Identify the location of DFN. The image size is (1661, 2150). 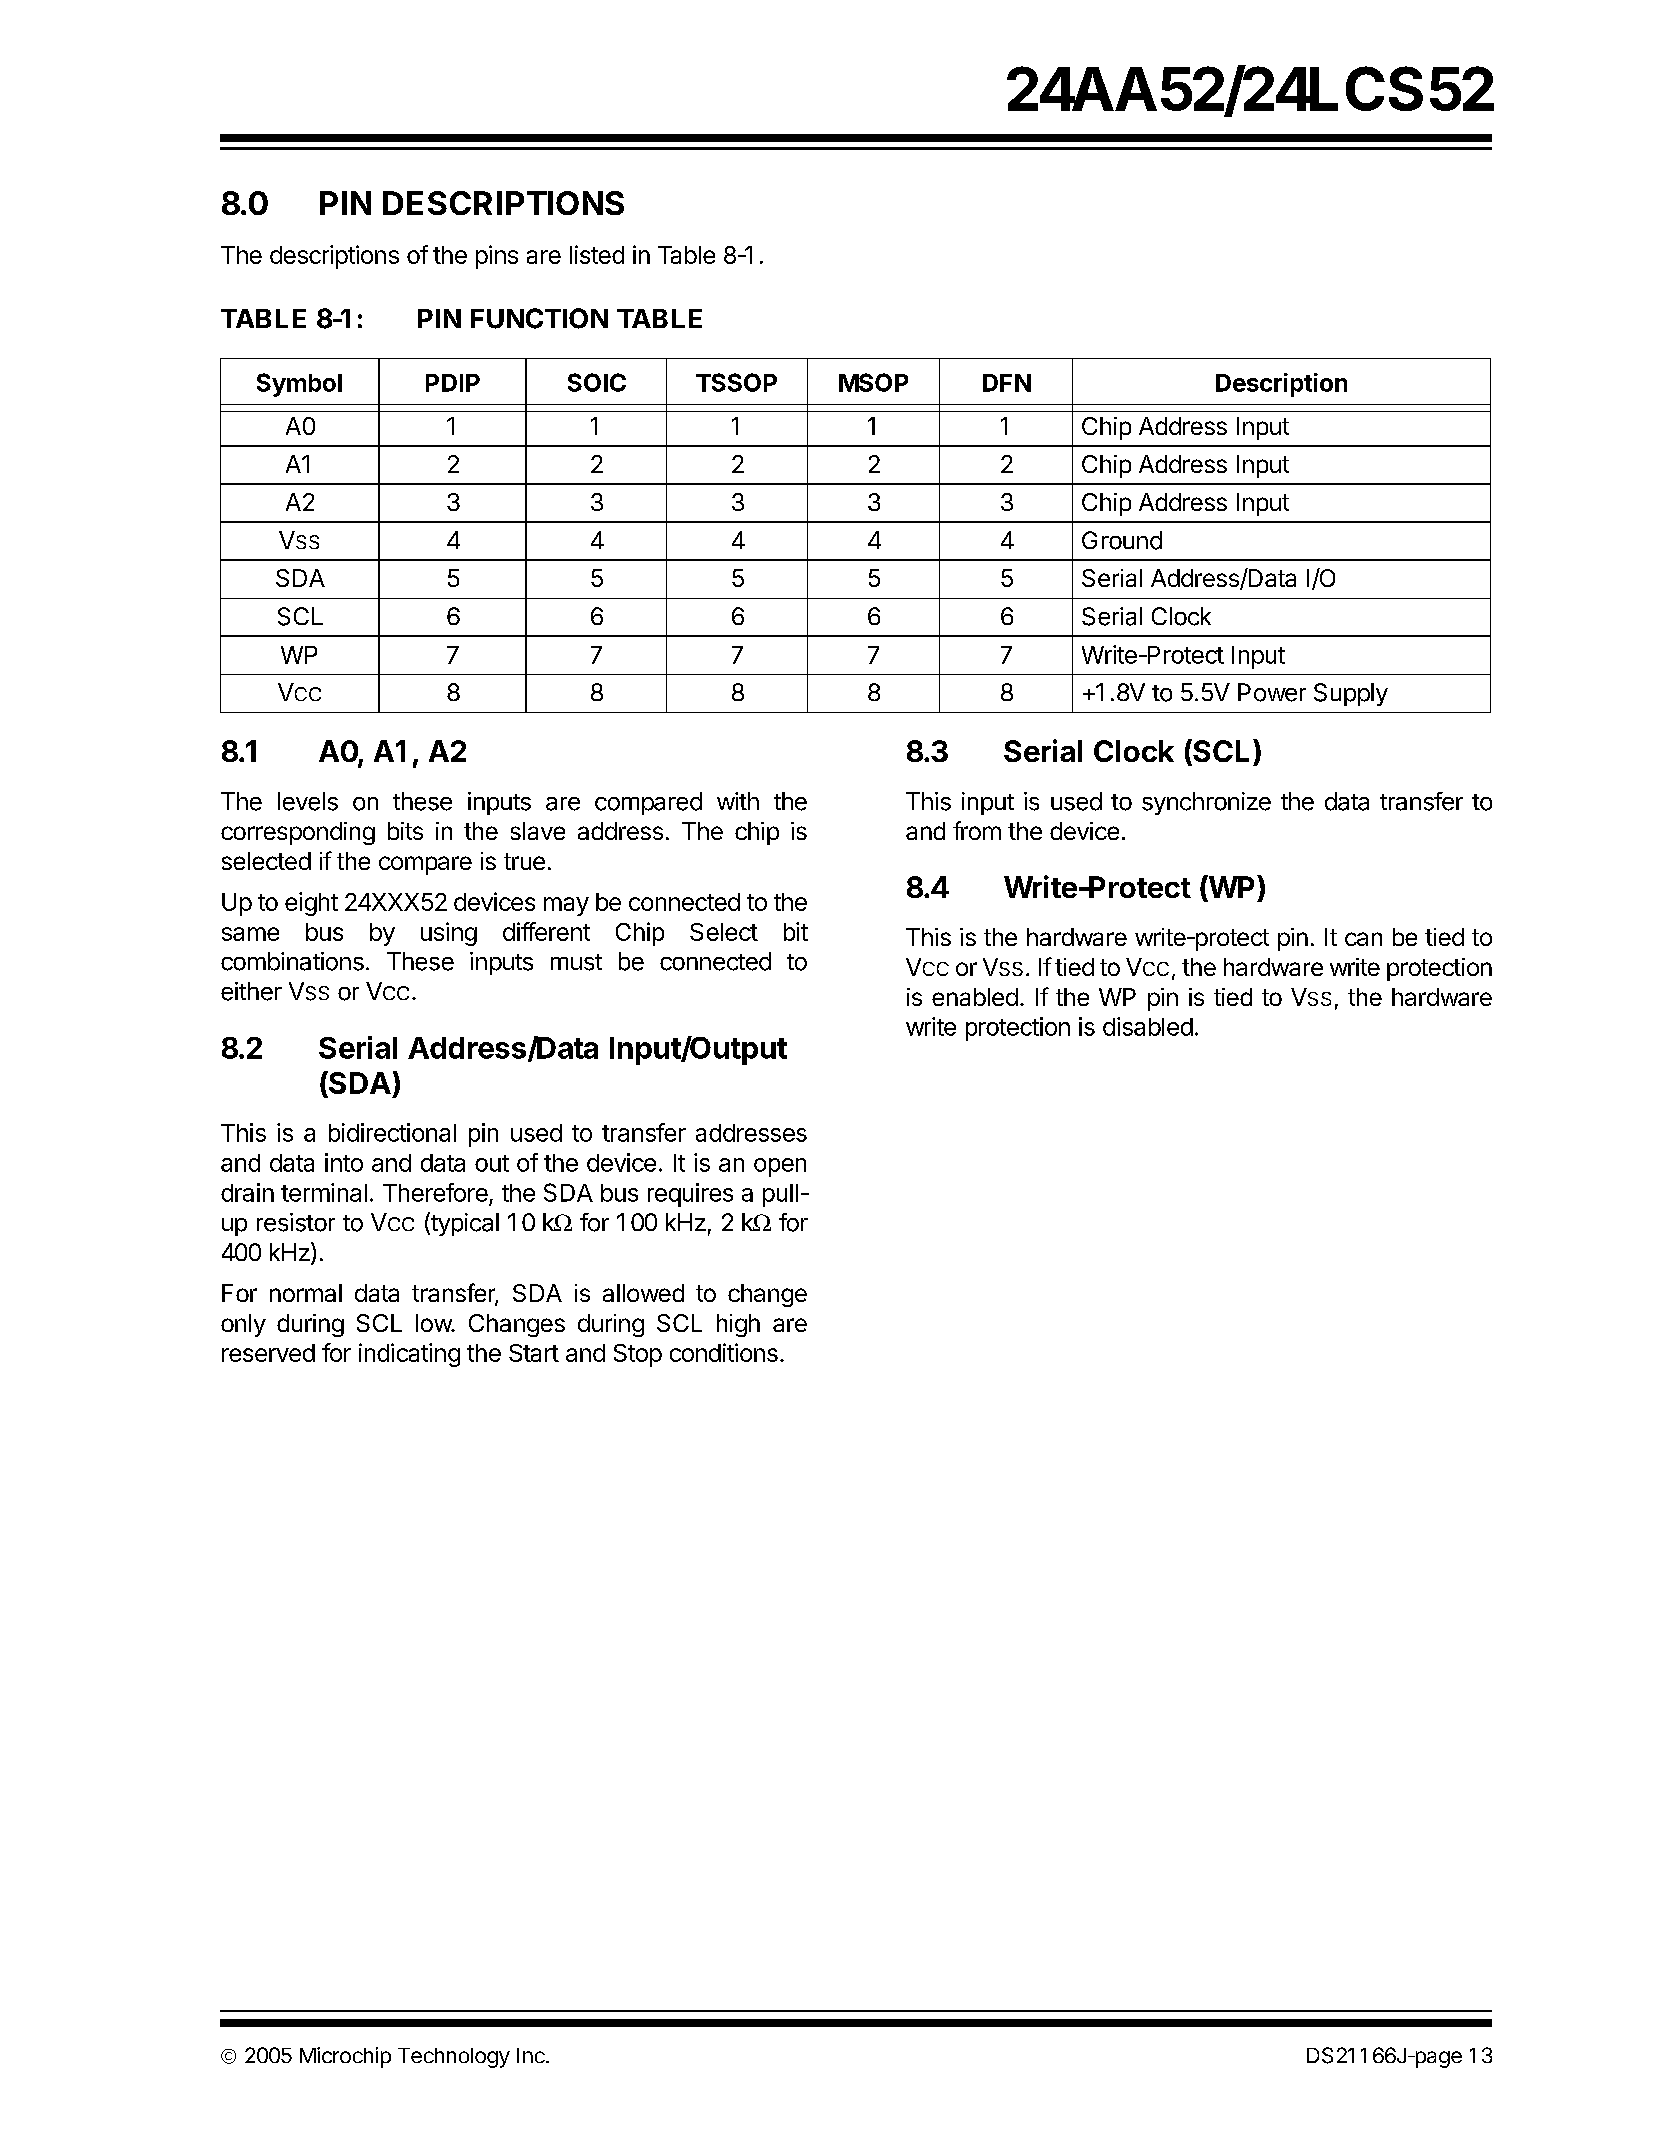
(1007, 383).
